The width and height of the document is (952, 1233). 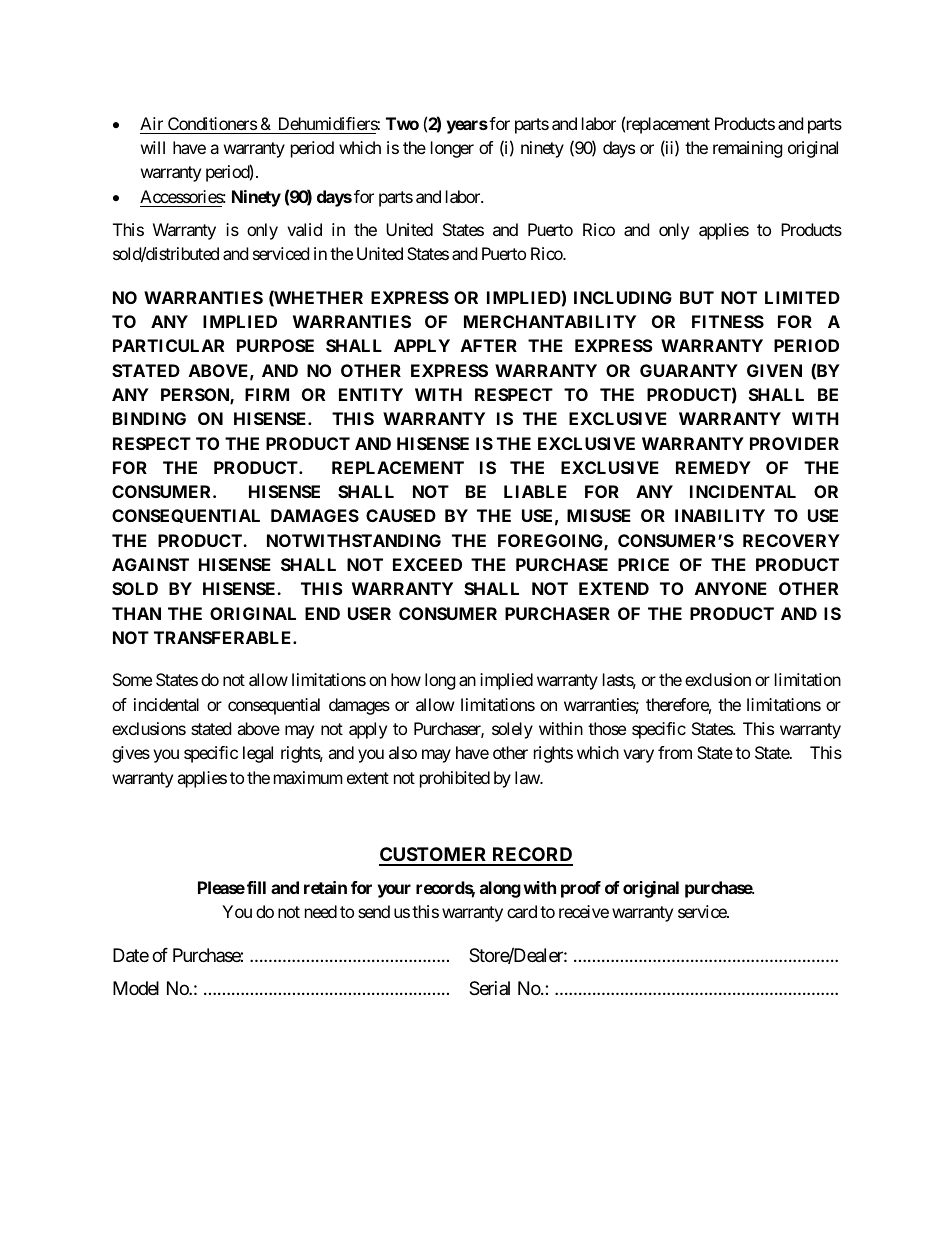 What do you see at coordinates (675, 752) in the document?
I see `from` at bounding box center [675, 752].
